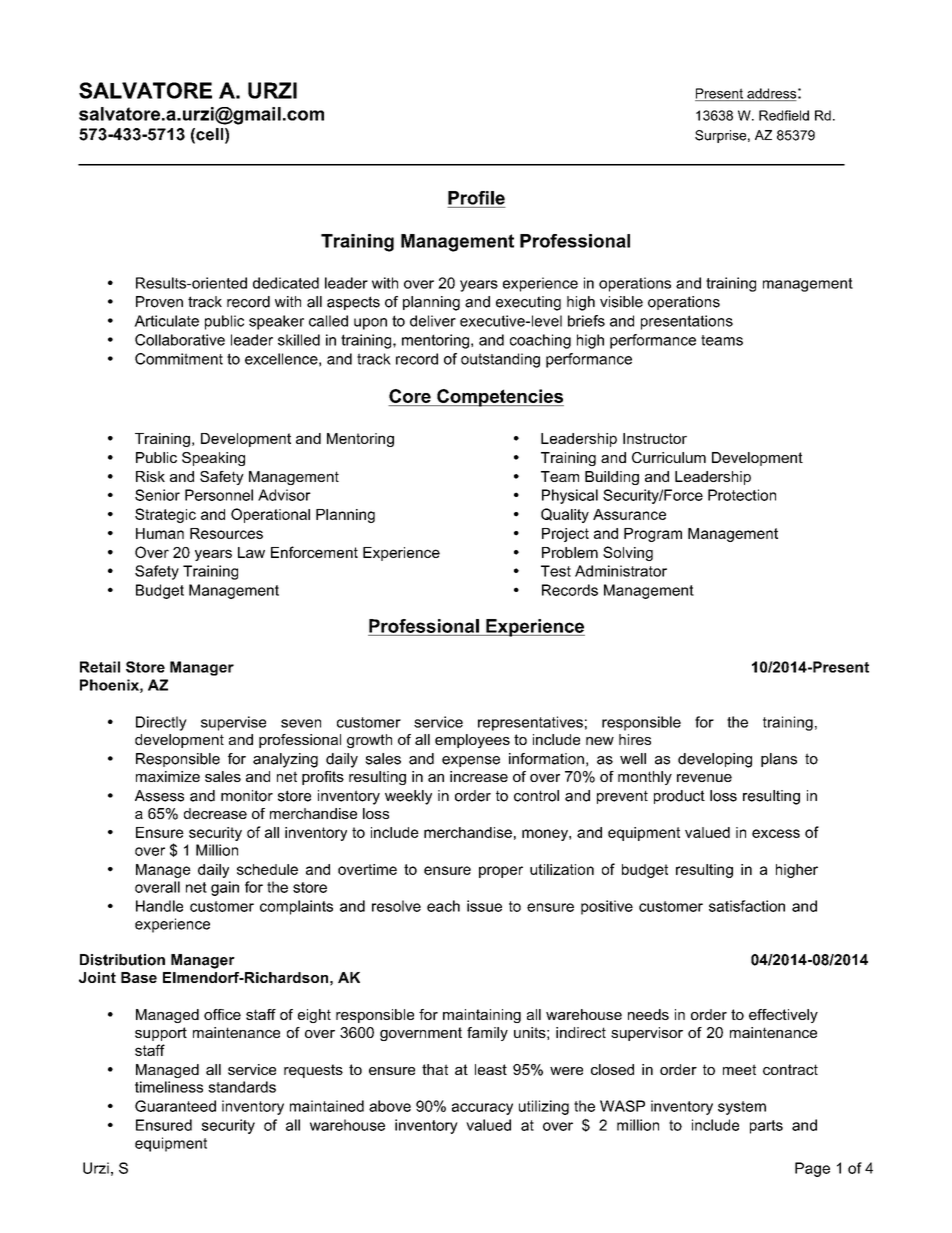 The height and width of the image is (1233, 952). Describe the element at coordinates (476, 198) in the image. I see `Profile` at that location.
